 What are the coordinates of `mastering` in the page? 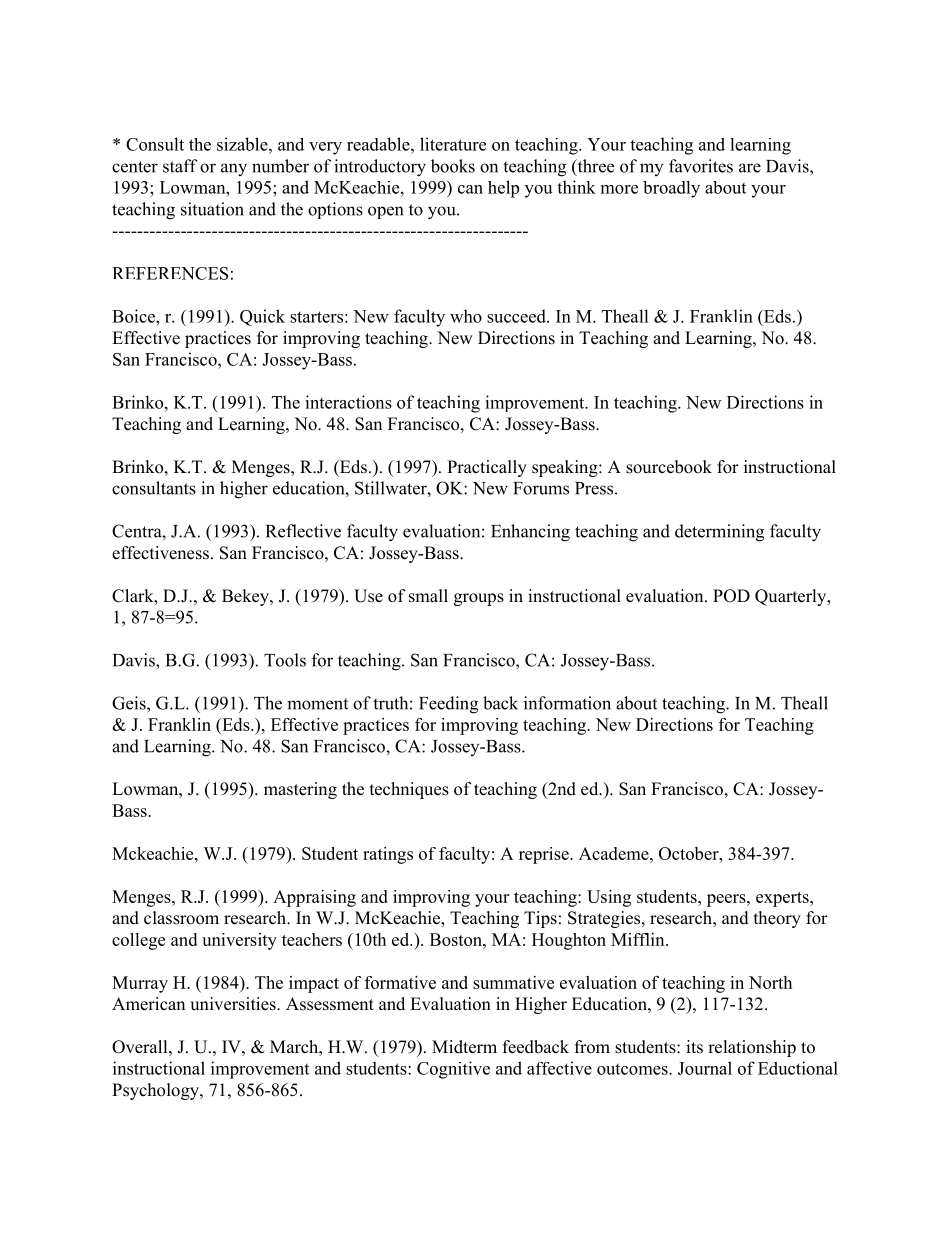 It's located at (300, 790).
